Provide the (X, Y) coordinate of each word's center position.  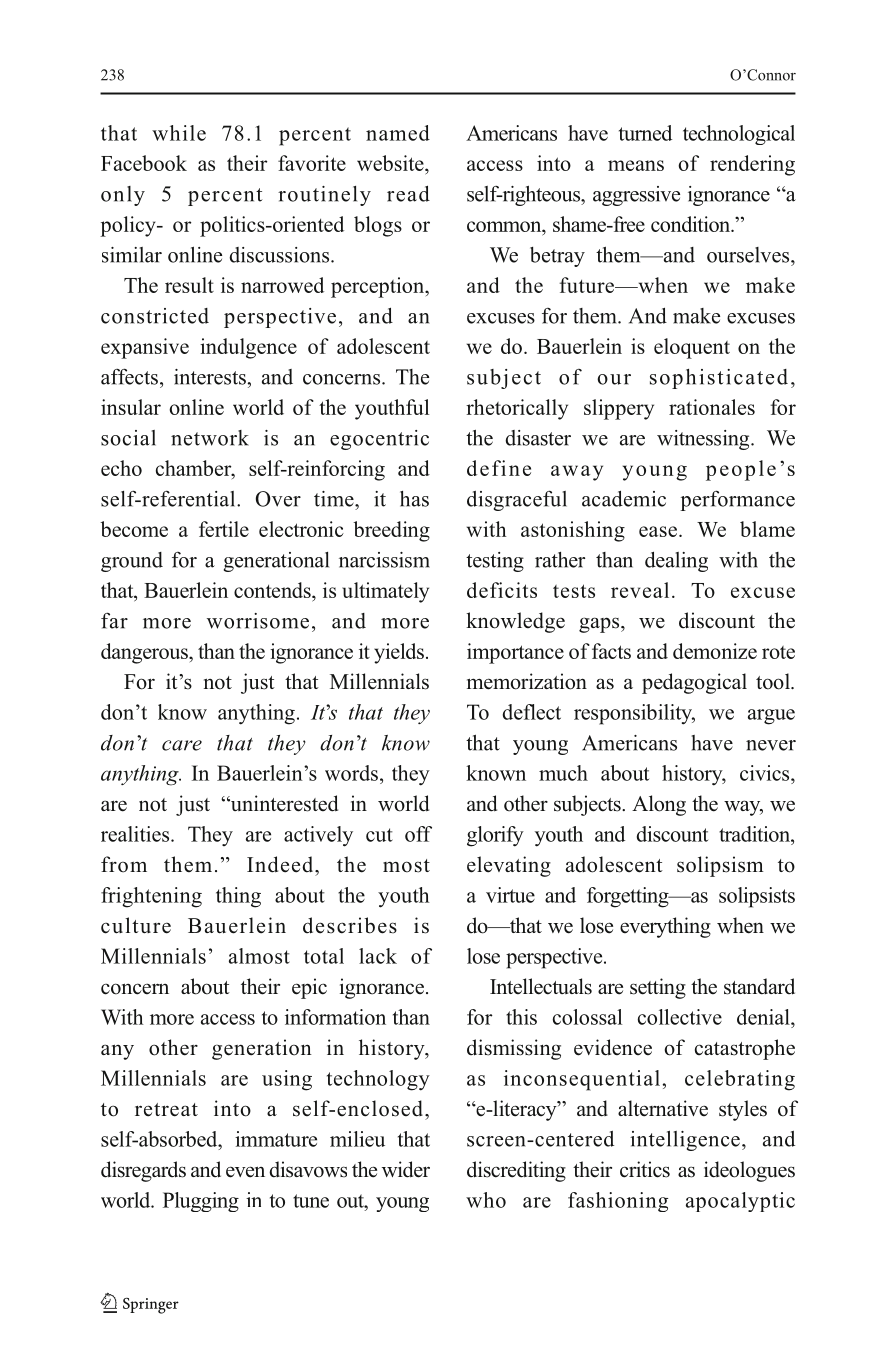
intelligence (685, 1141)
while (179, 133)
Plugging (201, 1202)
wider (406, 1169)
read (408, 194)
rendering (752, 165)
